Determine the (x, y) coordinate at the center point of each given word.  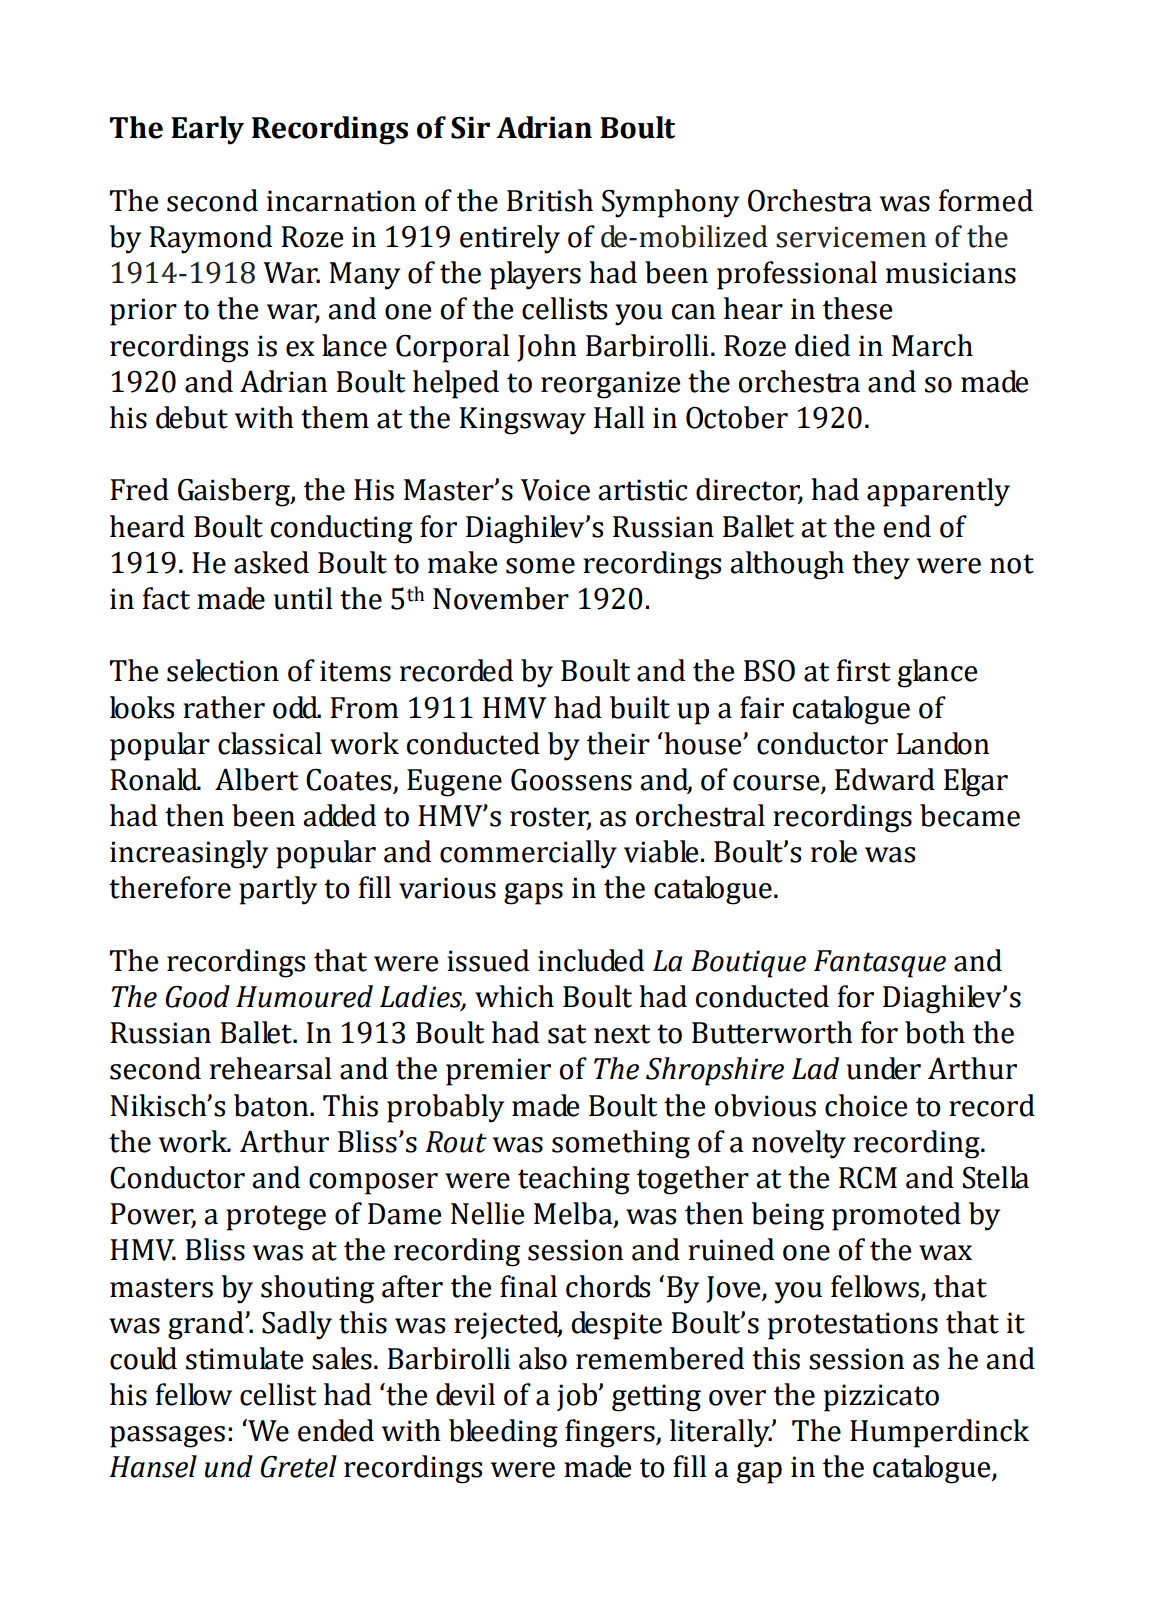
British (550, 200)
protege (276, 1218)
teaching (574, 1180)
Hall (619, 417)
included (591, 960)
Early (207, 130)
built (640, 707)
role (834, 851)
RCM (868, 1178)
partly (278, 890)
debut (192, 417)
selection (223, 670)
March (932, 345)
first (863, 670)
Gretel (298, 1466)
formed (986, 200)
